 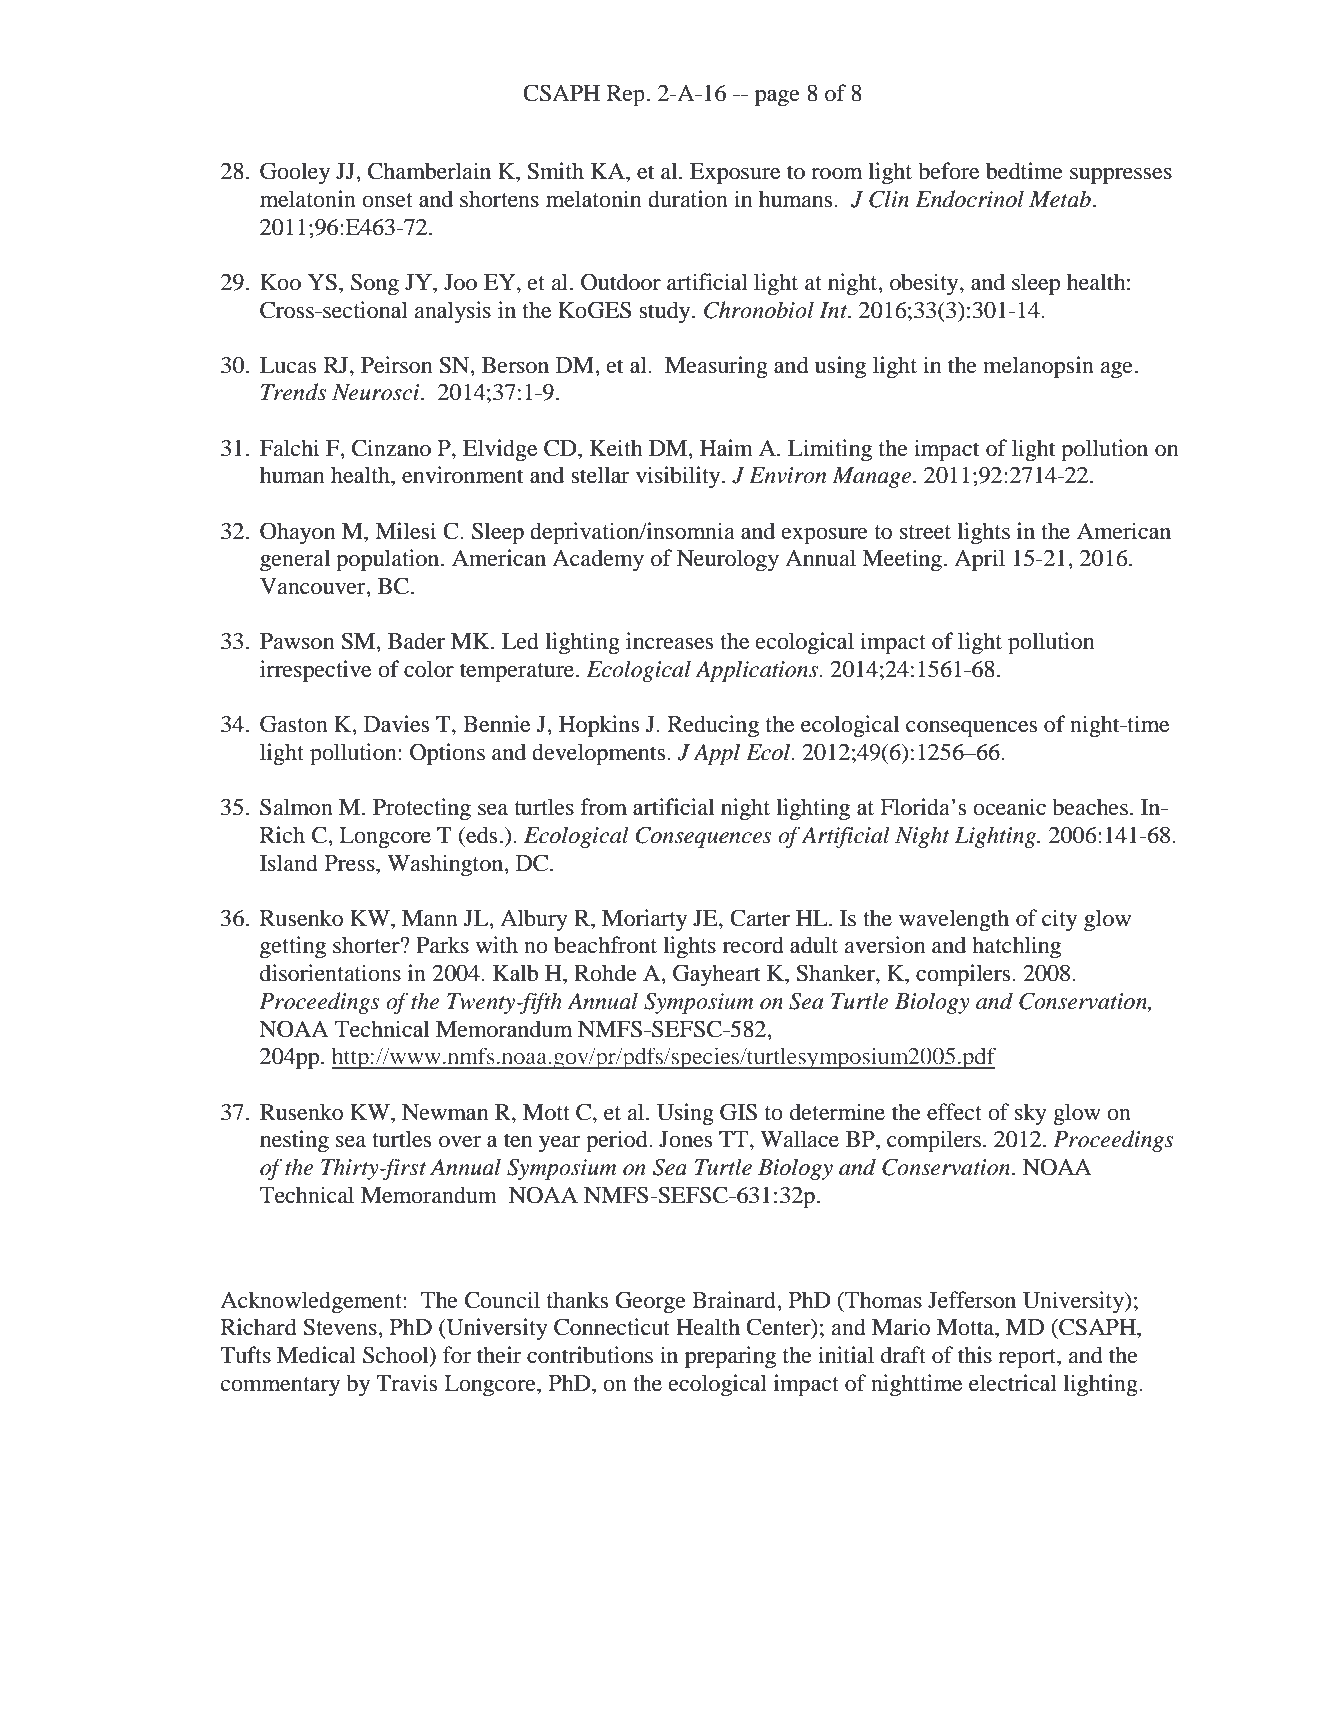 I want to click on onset, so click(x=387, y=200).
